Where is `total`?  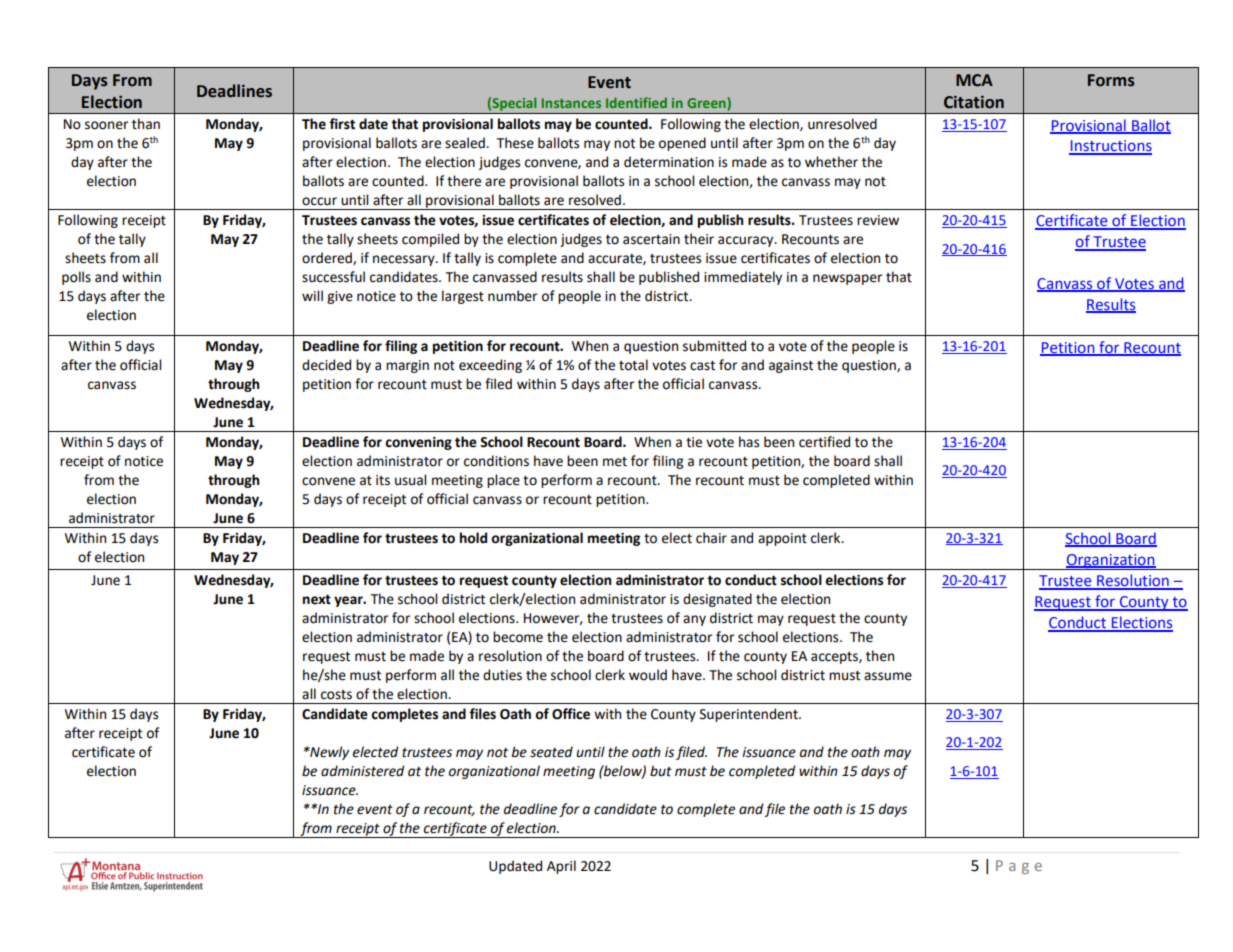 total is located at coordinates (633, 365).
